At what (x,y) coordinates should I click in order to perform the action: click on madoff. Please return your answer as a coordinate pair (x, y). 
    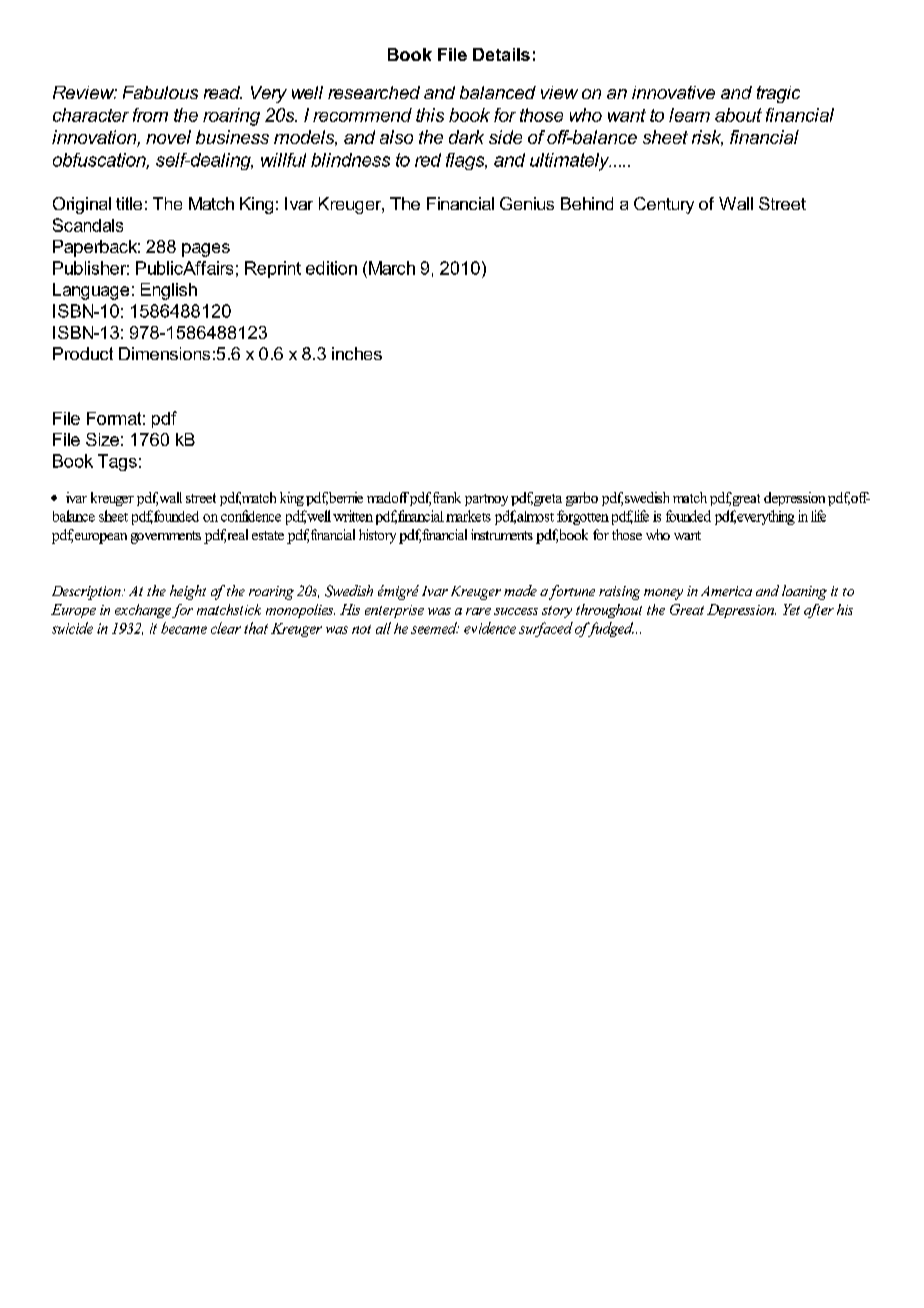
    Looking at the image, I should click on (388, 497).
